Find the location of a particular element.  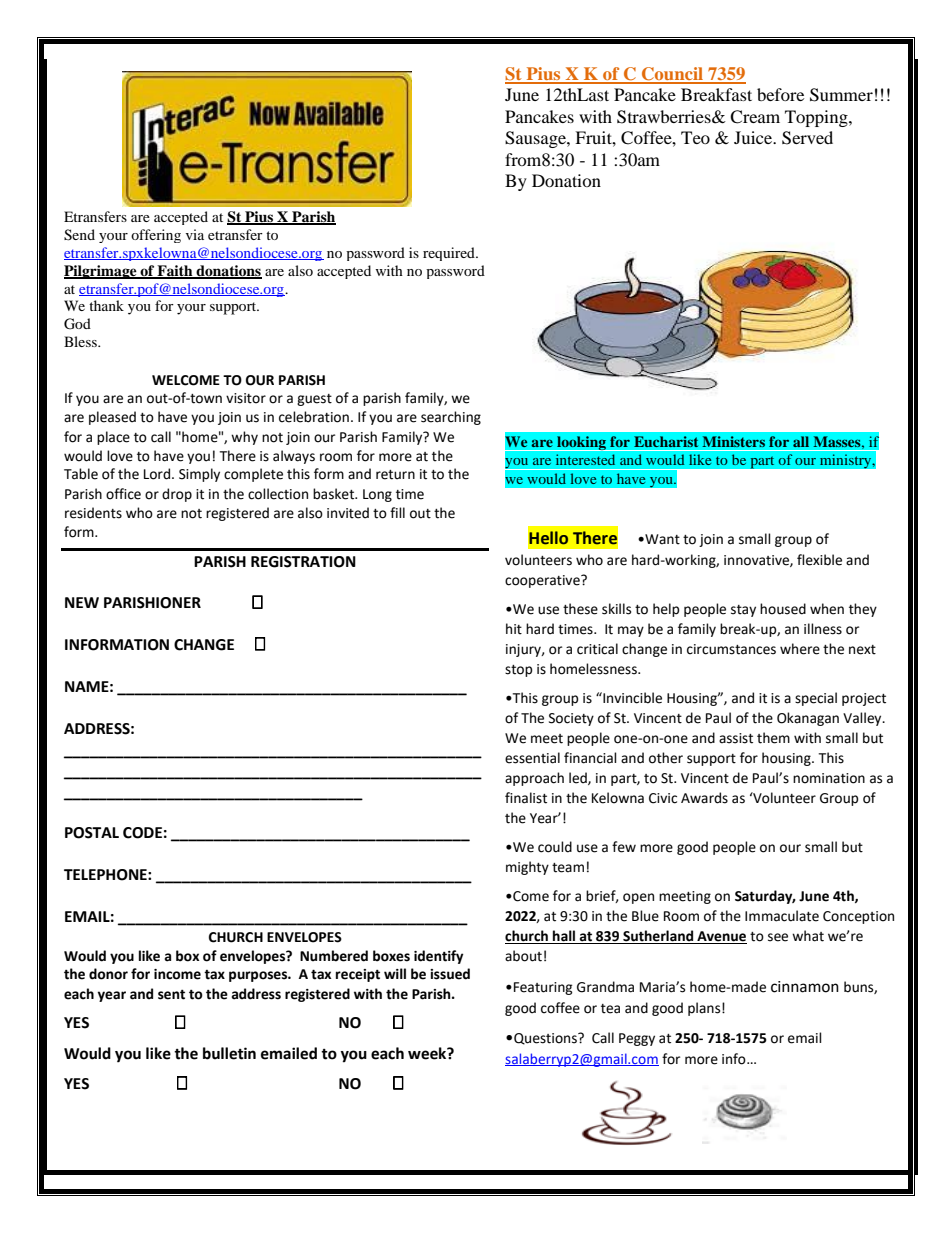

via is located at coordinates (195, 234).
